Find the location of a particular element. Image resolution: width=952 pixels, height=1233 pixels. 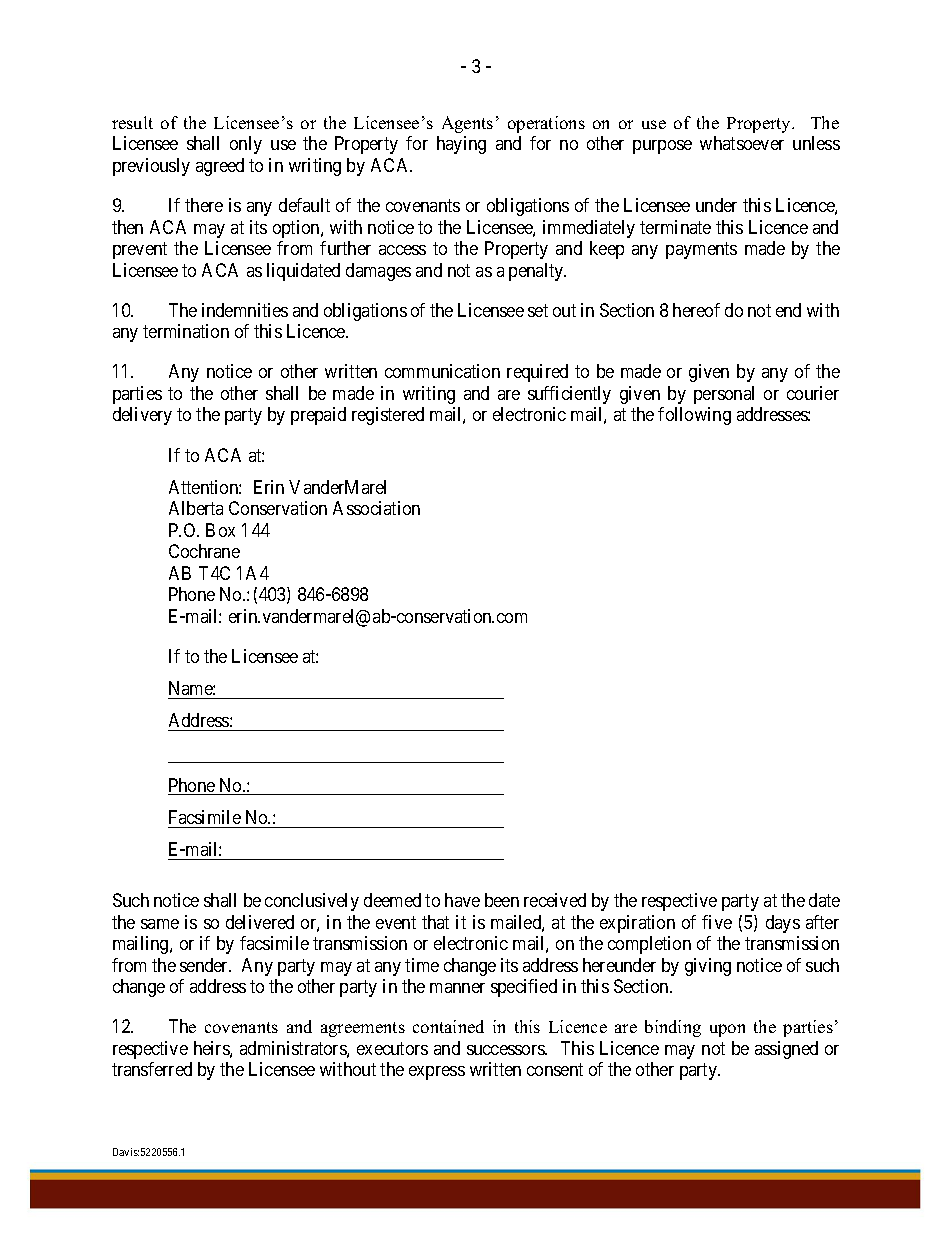

communication is located at coordinates (442, 371).
